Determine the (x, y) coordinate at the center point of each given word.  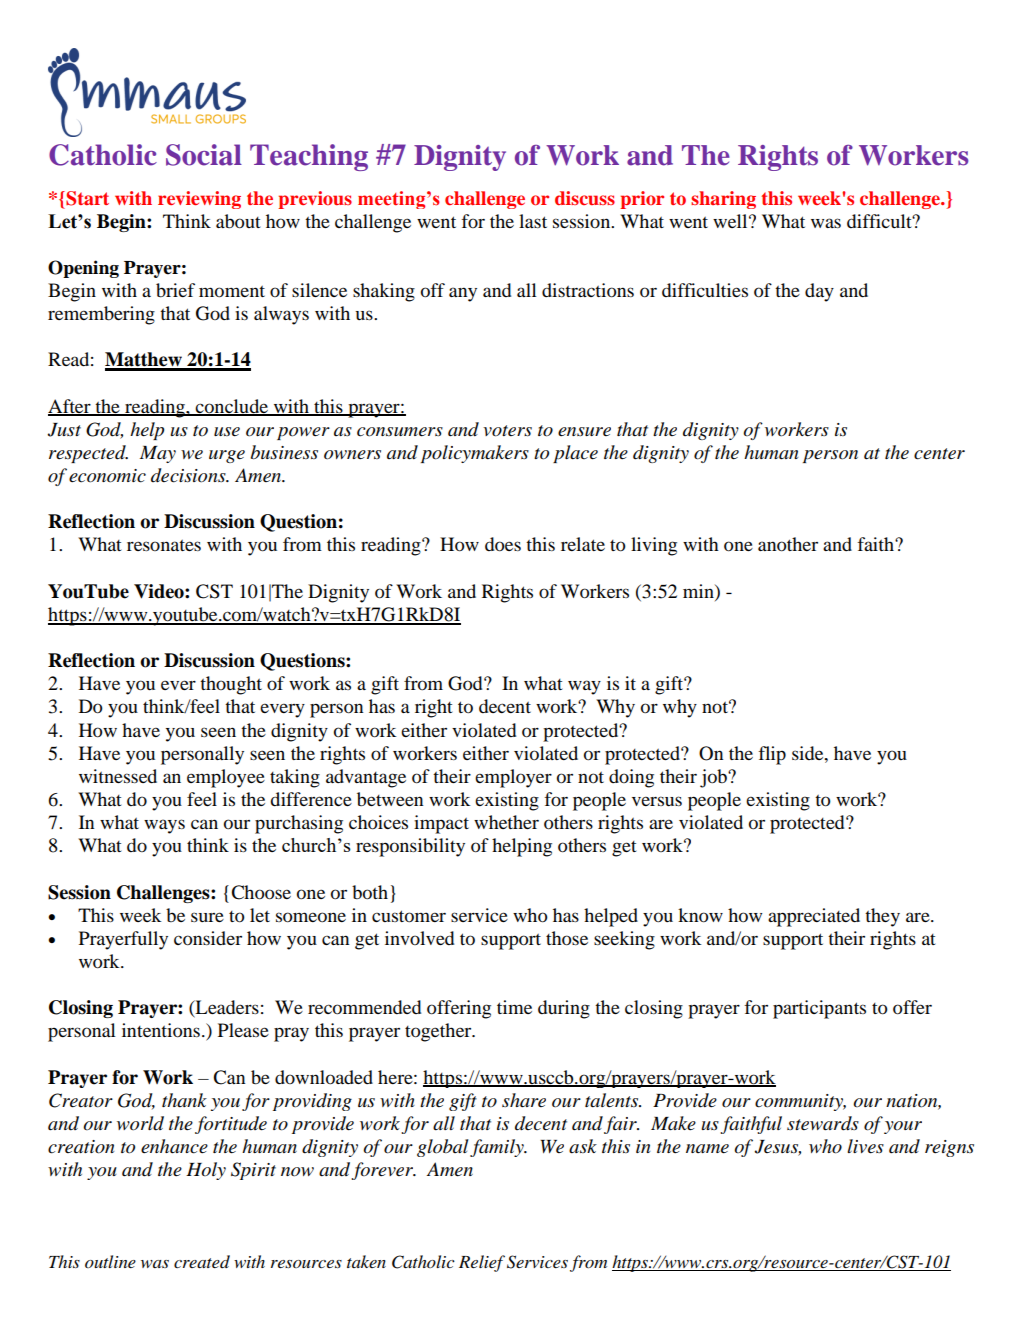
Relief (482, 1263)
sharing (723, 200)
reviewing (199, 200)
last (533, 221)
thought (231, 685)
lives (865, 1146)
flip (772, 755)
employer (513, 778)
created (202, 1261)
